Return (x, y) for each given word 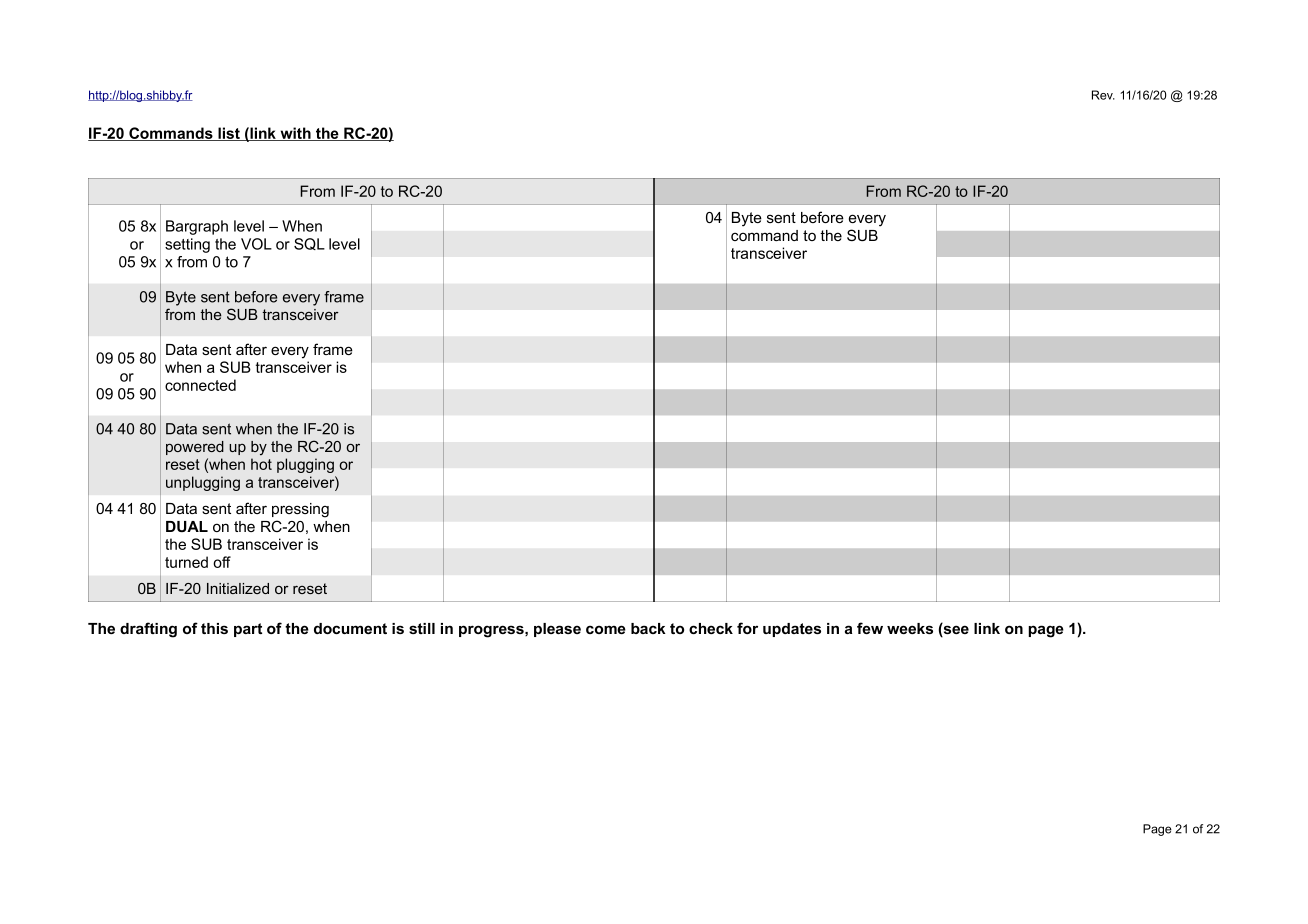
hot (261, 464)
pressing (300, 510)
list (229, 134)
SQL (309, 244)
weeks (910, 628)
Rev (1103, 95)
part (248, 630)
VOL (256, 244)
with (295, 134)
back (648, 628)
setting (187, 245)
